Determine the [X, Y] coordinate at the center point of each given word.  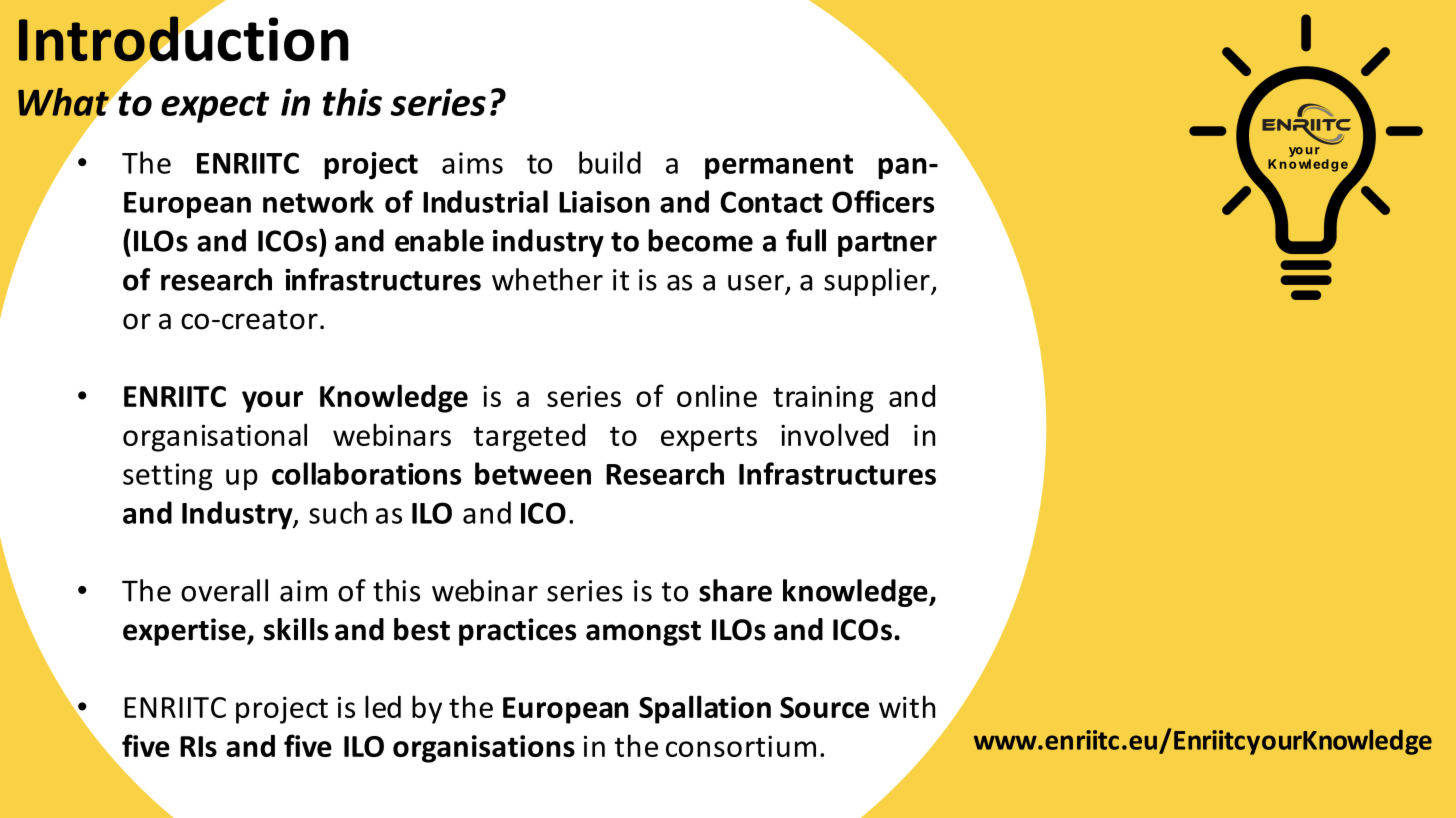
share [735, 590]
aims [472, 163]
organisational [215, 437]
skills [296, 629]
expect [215, 107]
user [756, 283]
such [338, 512]
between [533, 473]
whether [547, 279]
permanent [779, 167]
